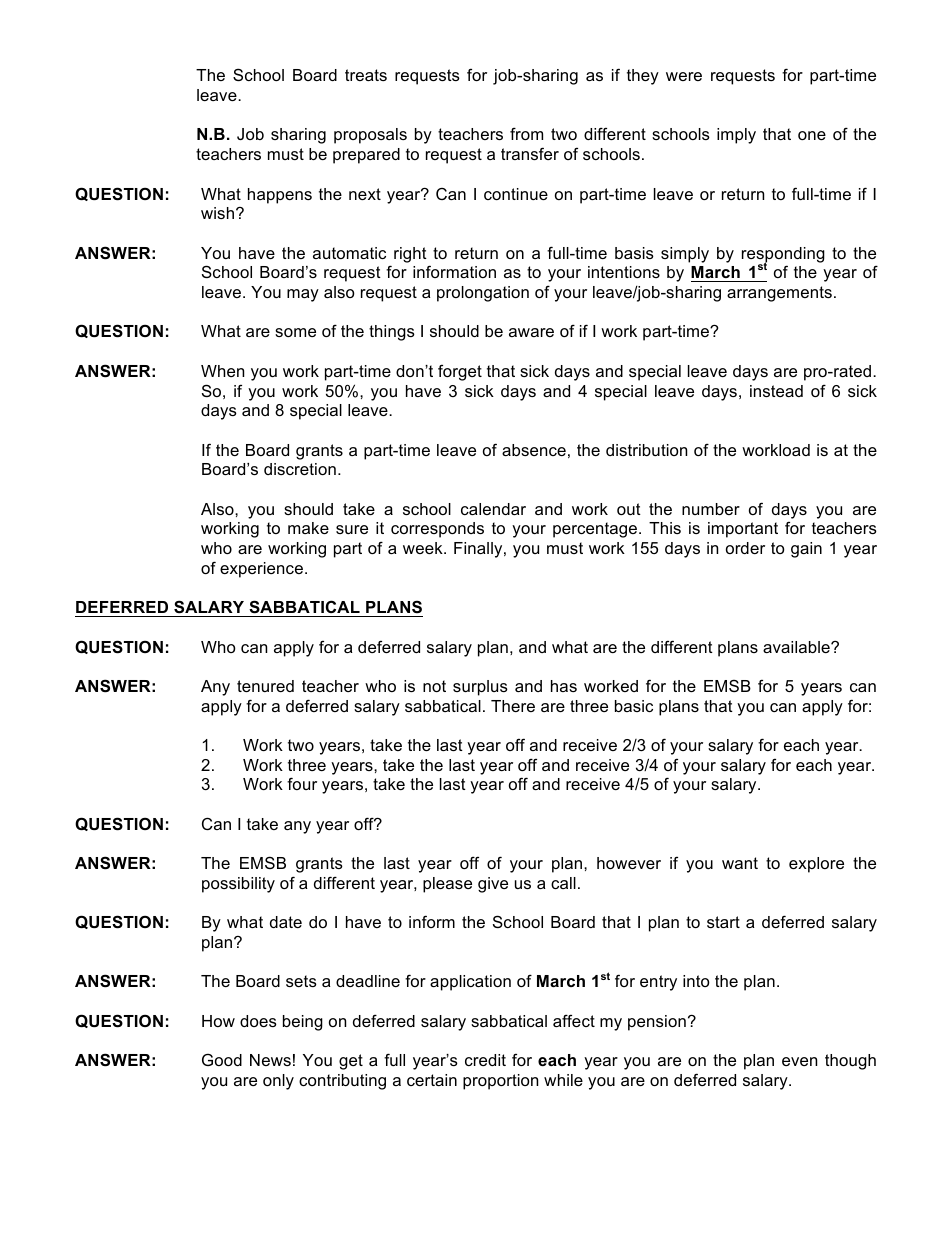 This document has height=1233, width=952. What do you see at coordinates (270, 1060) in the document?
I see `News` at bounding box center [270, 1060].
